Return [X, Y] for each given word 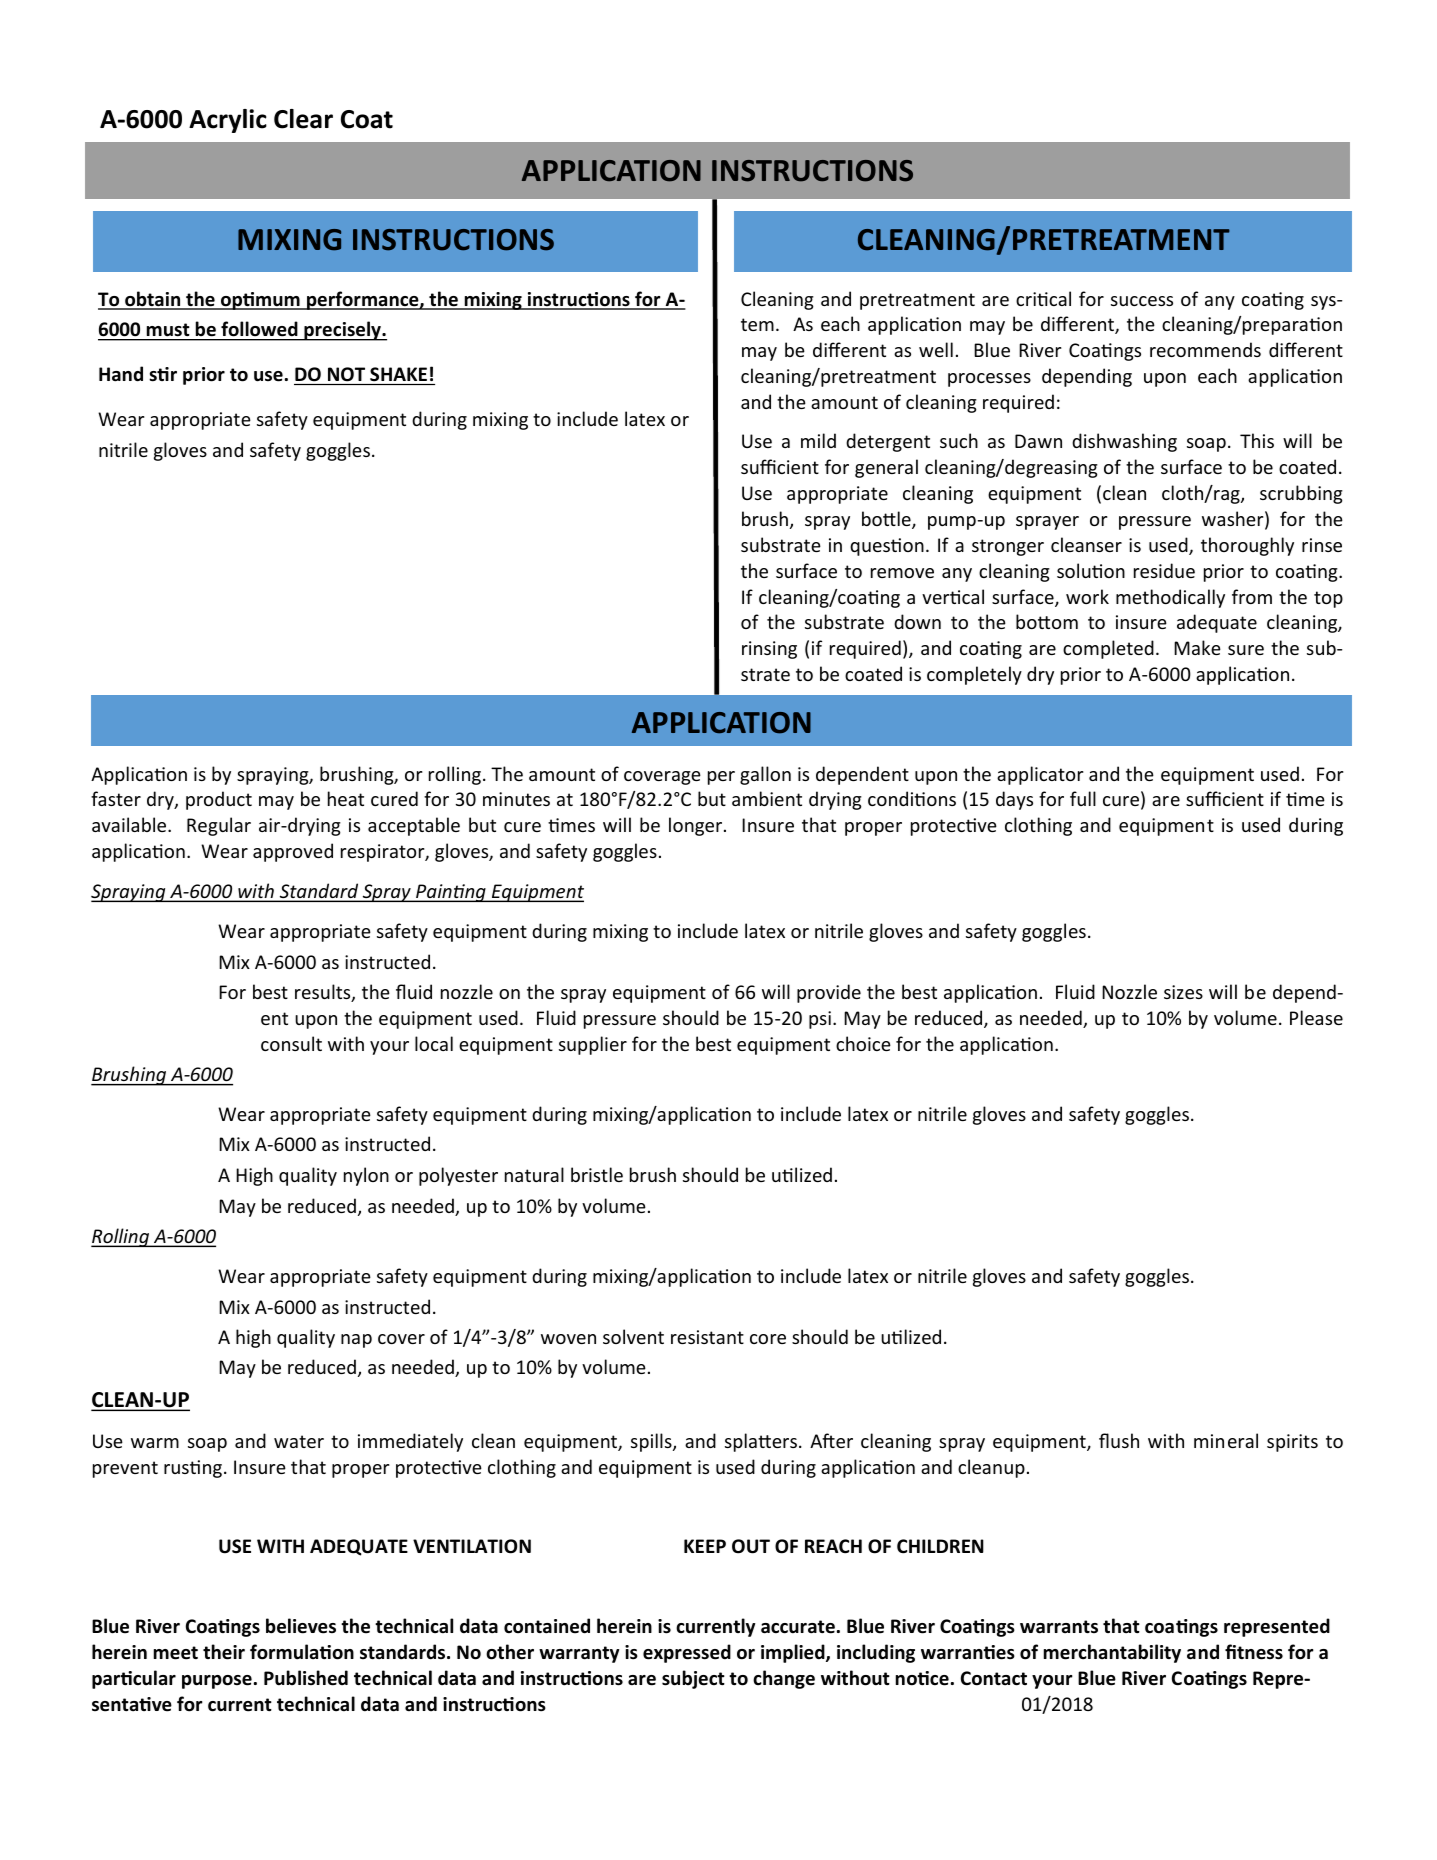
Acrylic [228, 121]
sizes [1183, 992]
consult [291, 1043]
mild [818, 440]
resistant [707, 1337]
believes [301, 1626]
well [936, 349]
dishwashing [1124, 442]
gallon [765, 775]
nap [356, 1341]
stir [163, 374]
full [1083, 798]
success [1142, 301]
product [219, 800]
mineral [1226, 1440]
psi [820, 1020]
